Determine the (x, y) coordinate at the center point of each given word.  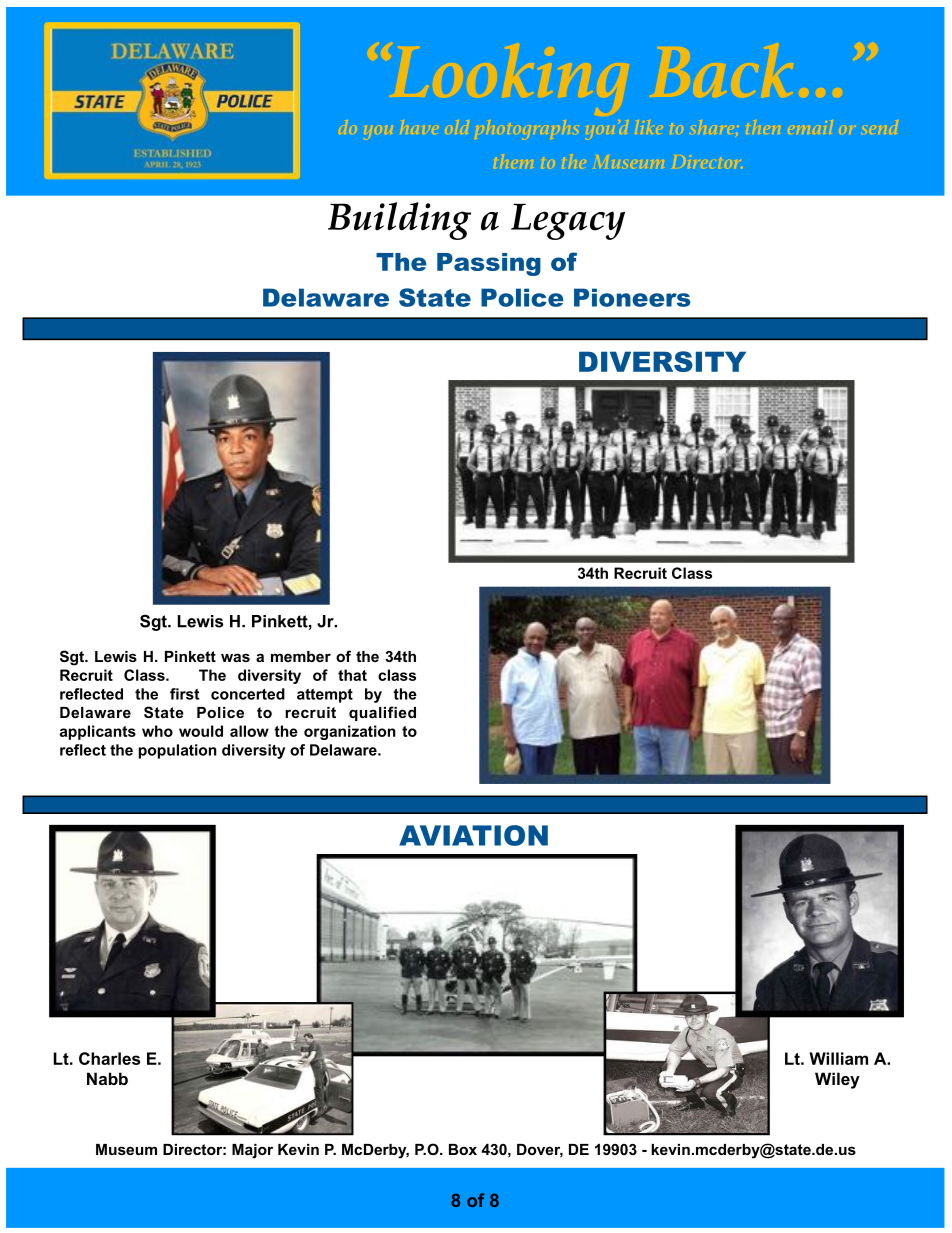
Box (463, 1149)
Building (399, 221)
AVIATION (473, 835)
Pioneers (632, 297)
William (838, 1058)
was (235, 657)
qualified (382, 713)
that (352, 675)
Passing (489, 264)
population (178, 751)
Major (252, 1151)
